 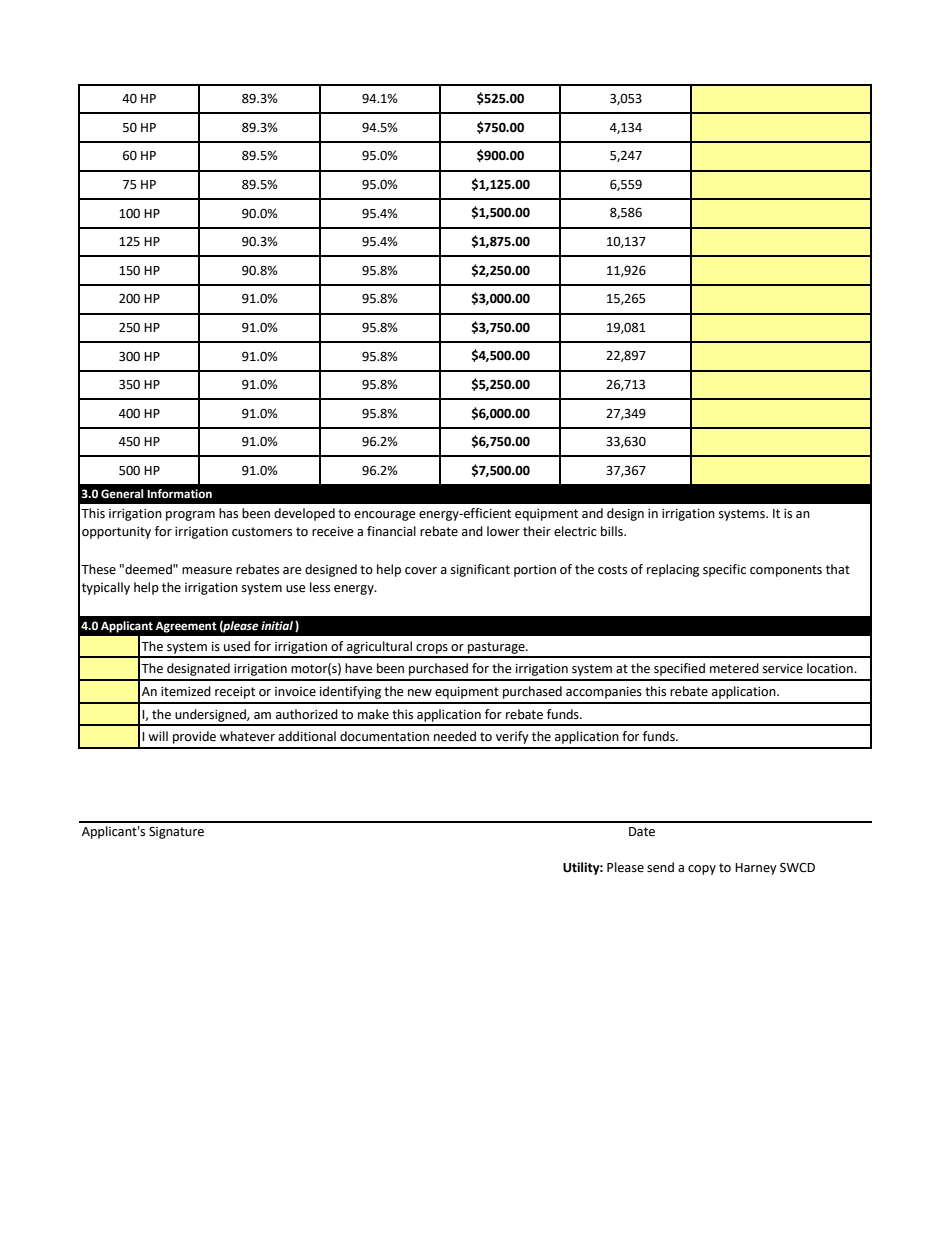 What do you see at coordinates (734, 668) in the document?
I see `metered` at bounding box center [734, 668].
